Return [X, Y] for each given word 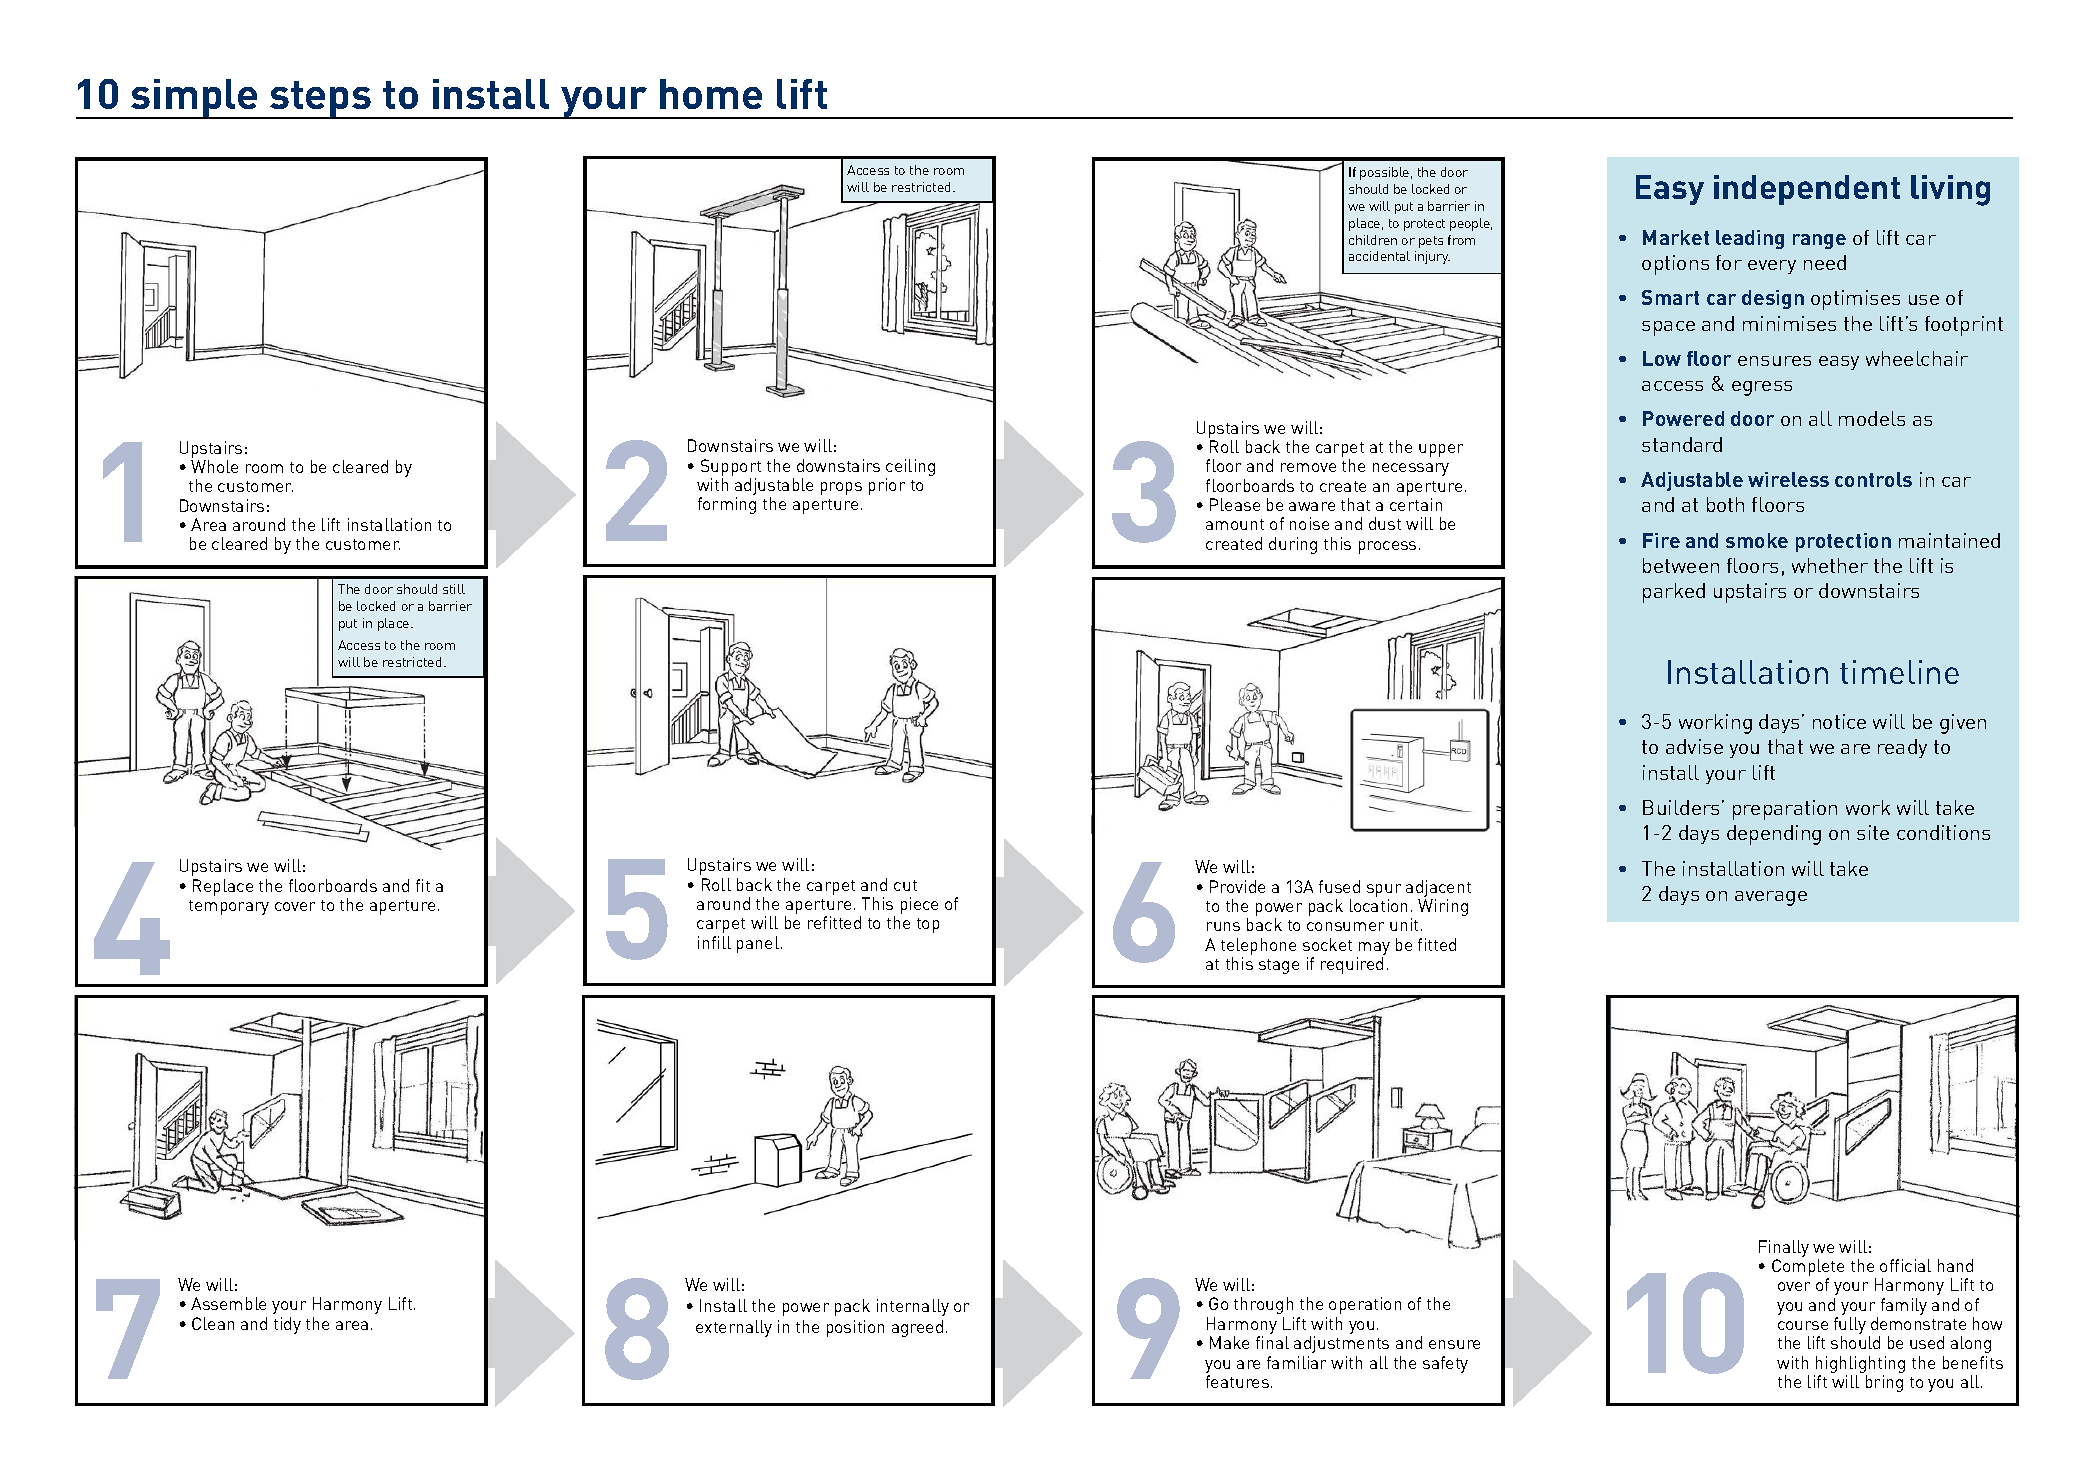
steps [321, 100]
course [1803, 1325]
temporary [229, 907]
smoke [1757, 540]
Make [1229, 1342]
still [454, 589]
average [1771, 898]
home [711, 94]
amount [1235, 524]
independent [1807, 190]
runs [1223, 926]
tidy [287, 1325]
